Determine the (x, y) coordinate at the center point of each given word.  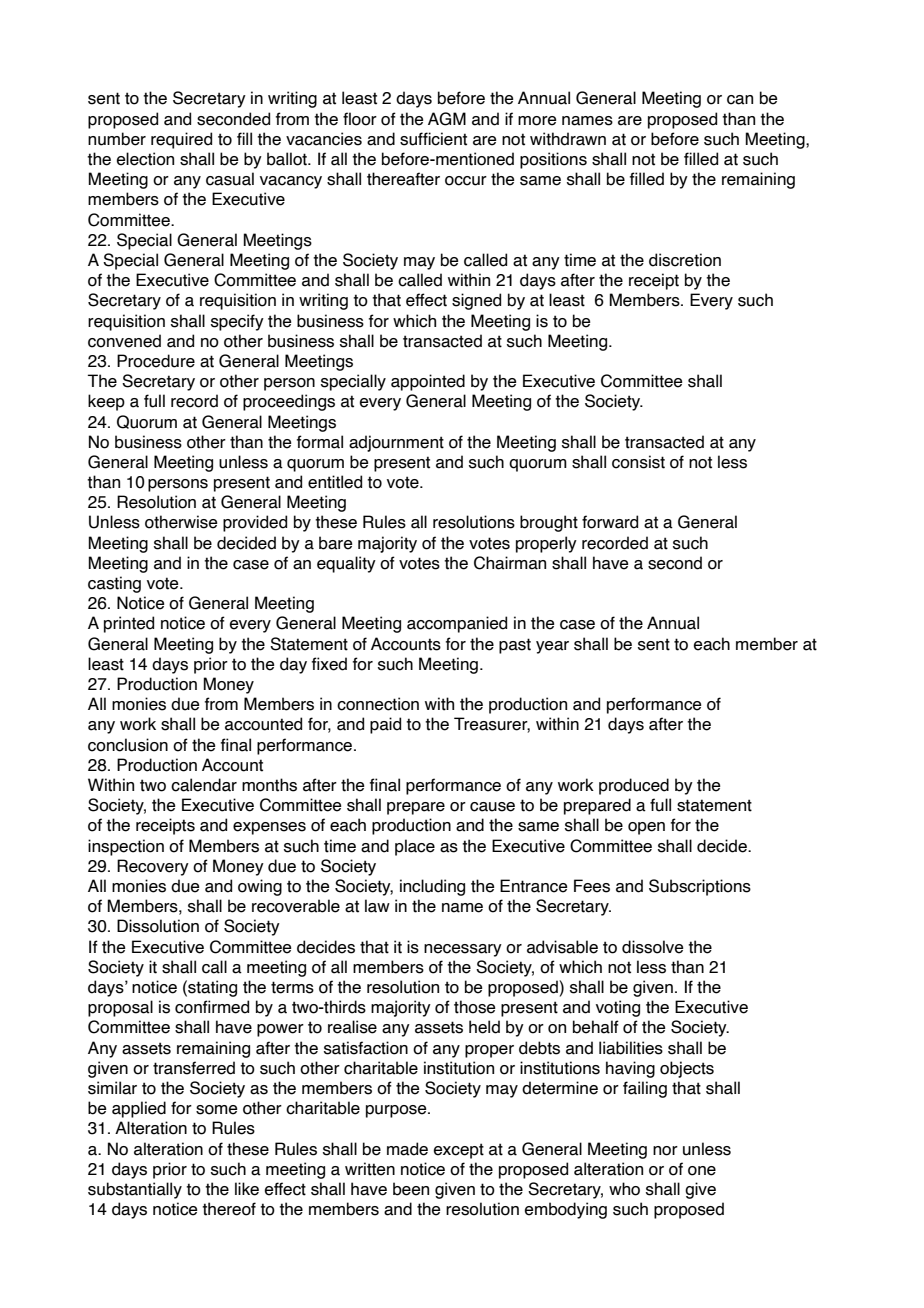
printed (129, 624)
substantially (135, 1190)
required (181, 140)
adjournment (396, 443)
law (377, 906)
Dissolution (158, 926)
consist (638, 462)
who (624, 1189)
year (552, 647)
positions (553, 160)
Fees (592, 886)
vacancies (324, 139)
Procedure (156, 361)
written (370, 1169)
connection (378, 704)
